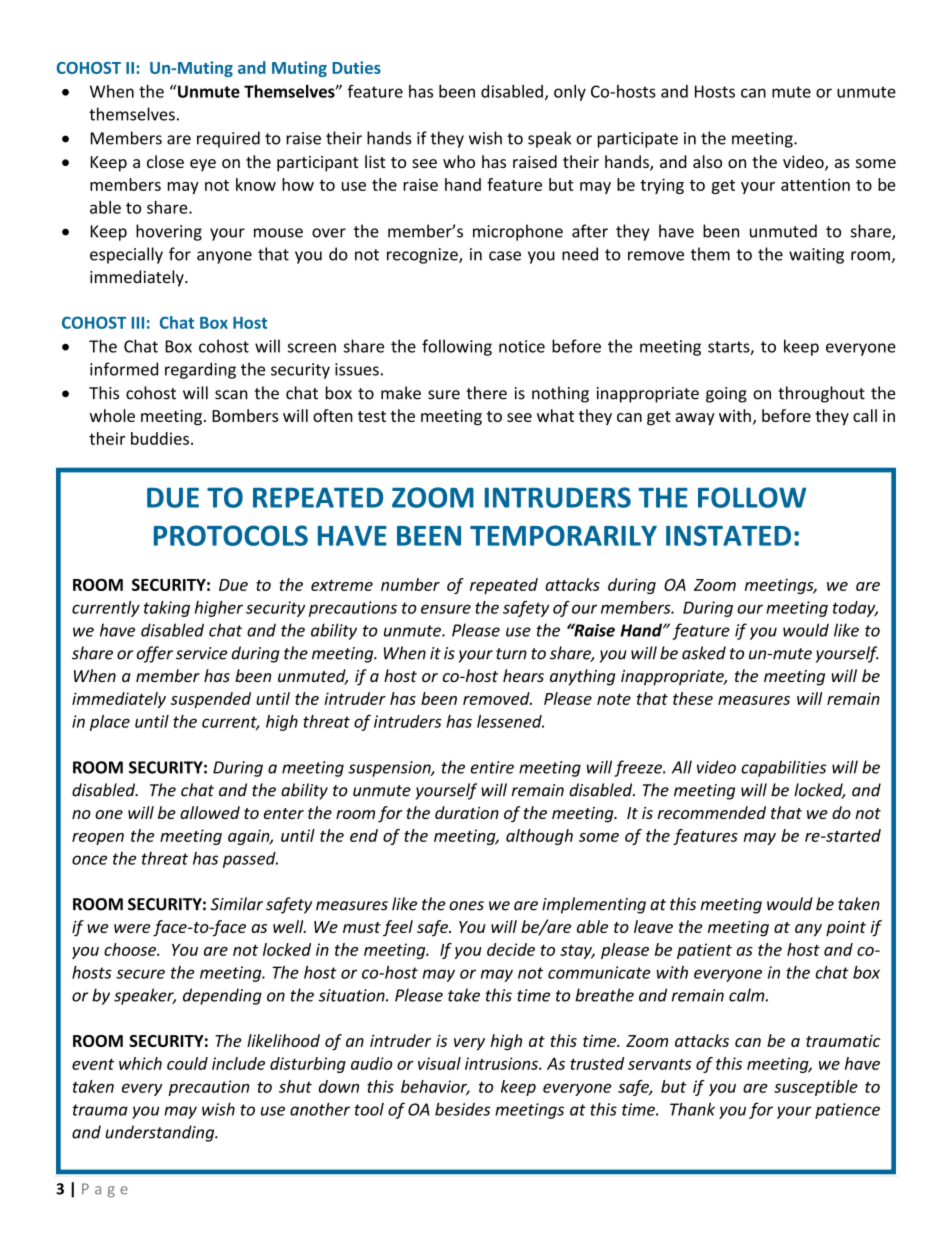  Describe the element at coordinates (462, 1109) in the page. I see `besides` at that location.
